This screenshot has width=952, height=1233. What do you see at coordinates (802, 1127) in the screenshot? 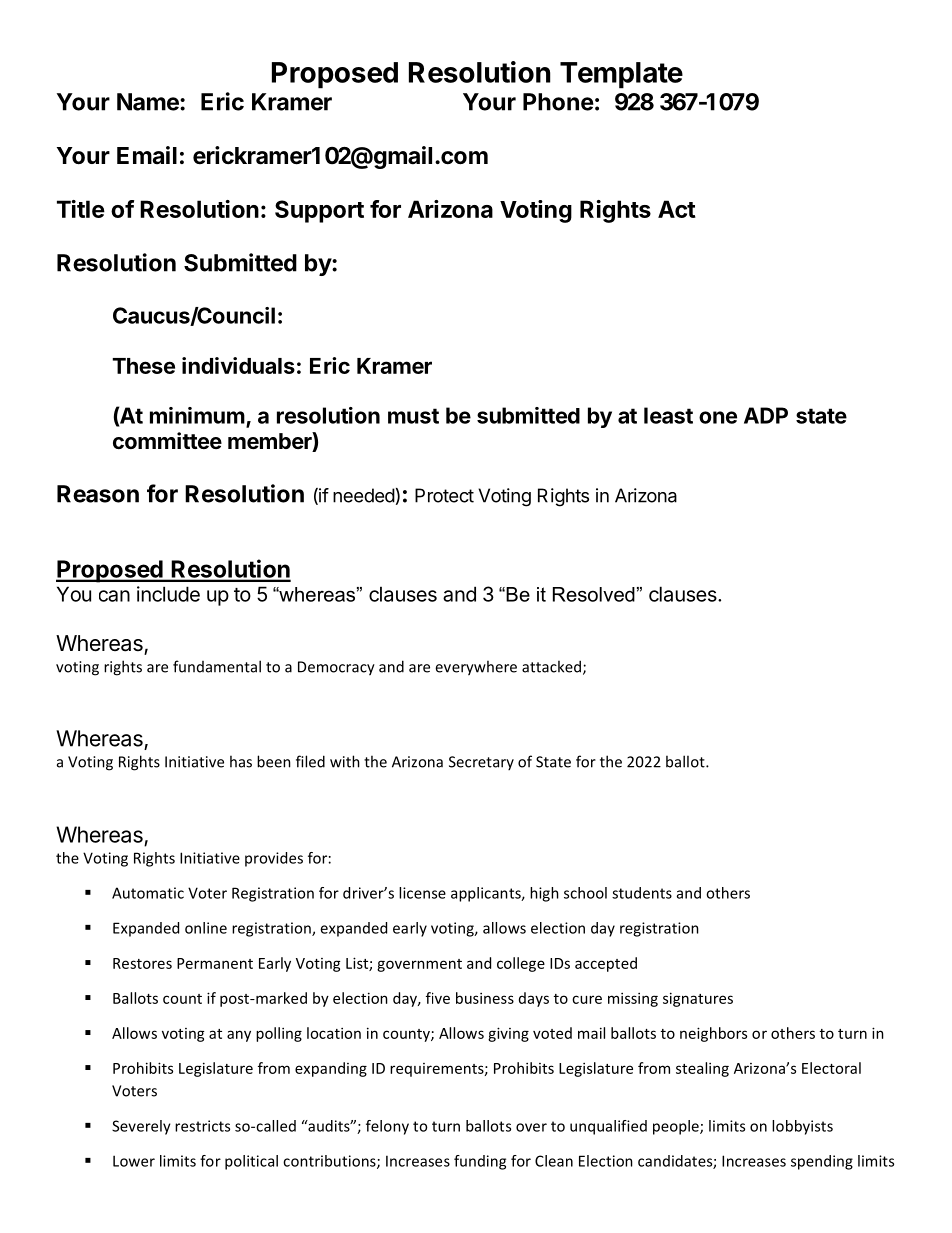
I see `lobbyists` at bounding box center [802, 1127].
